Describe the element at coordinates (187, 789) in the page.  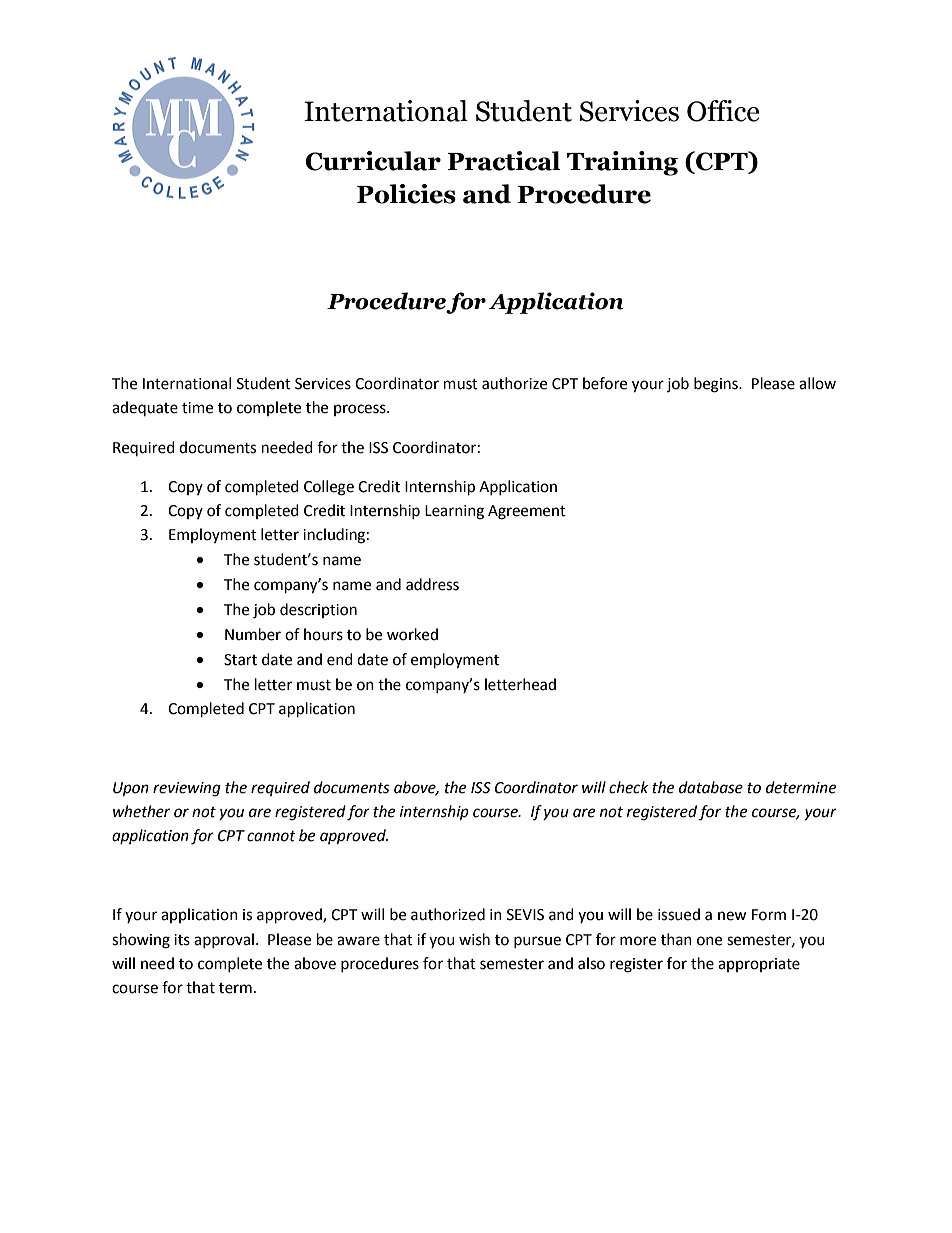
I see `reviewing` at that location.
